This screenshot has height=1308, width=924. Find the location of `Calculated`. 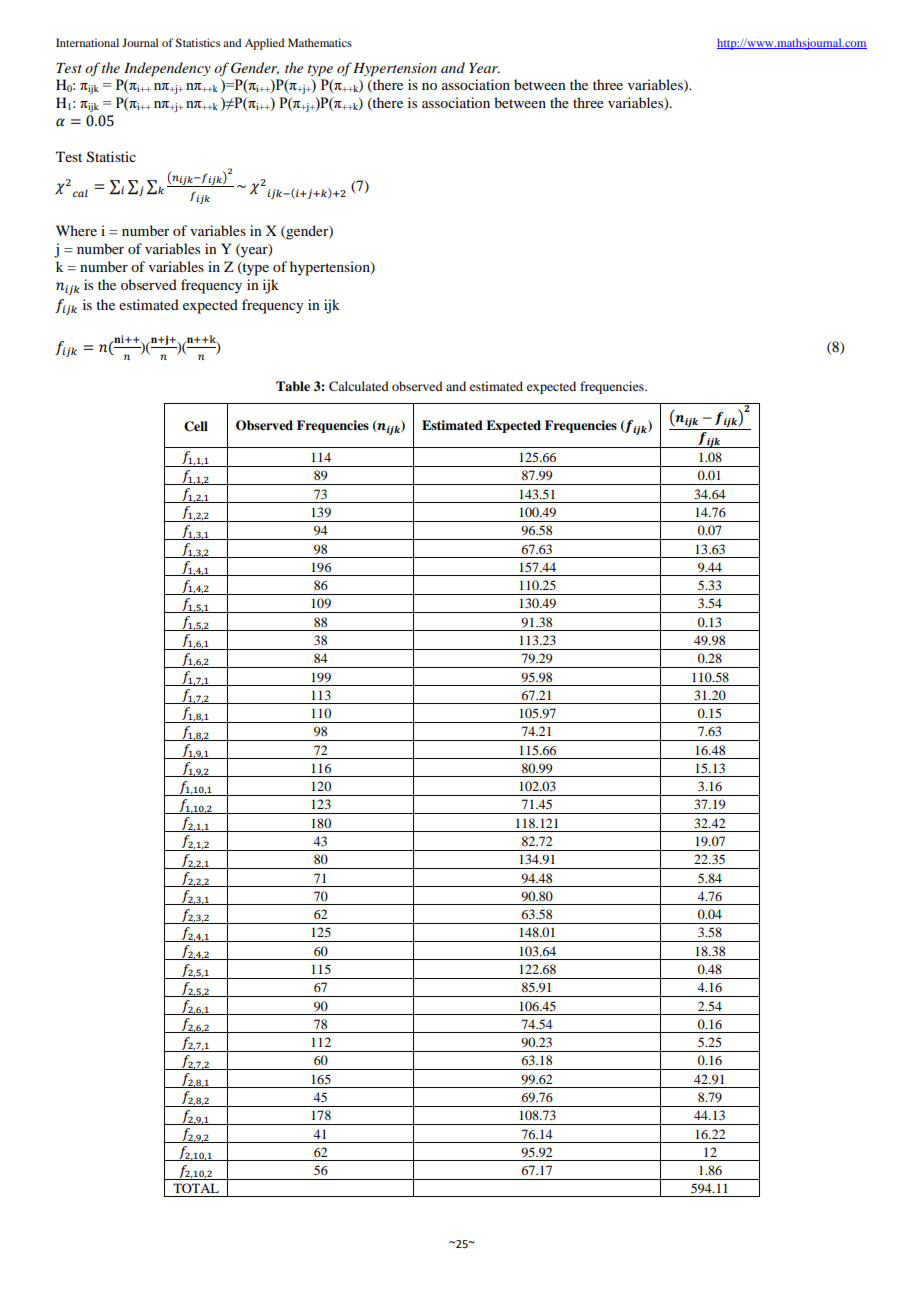

Calculated is located at coordinates (359, 386).
